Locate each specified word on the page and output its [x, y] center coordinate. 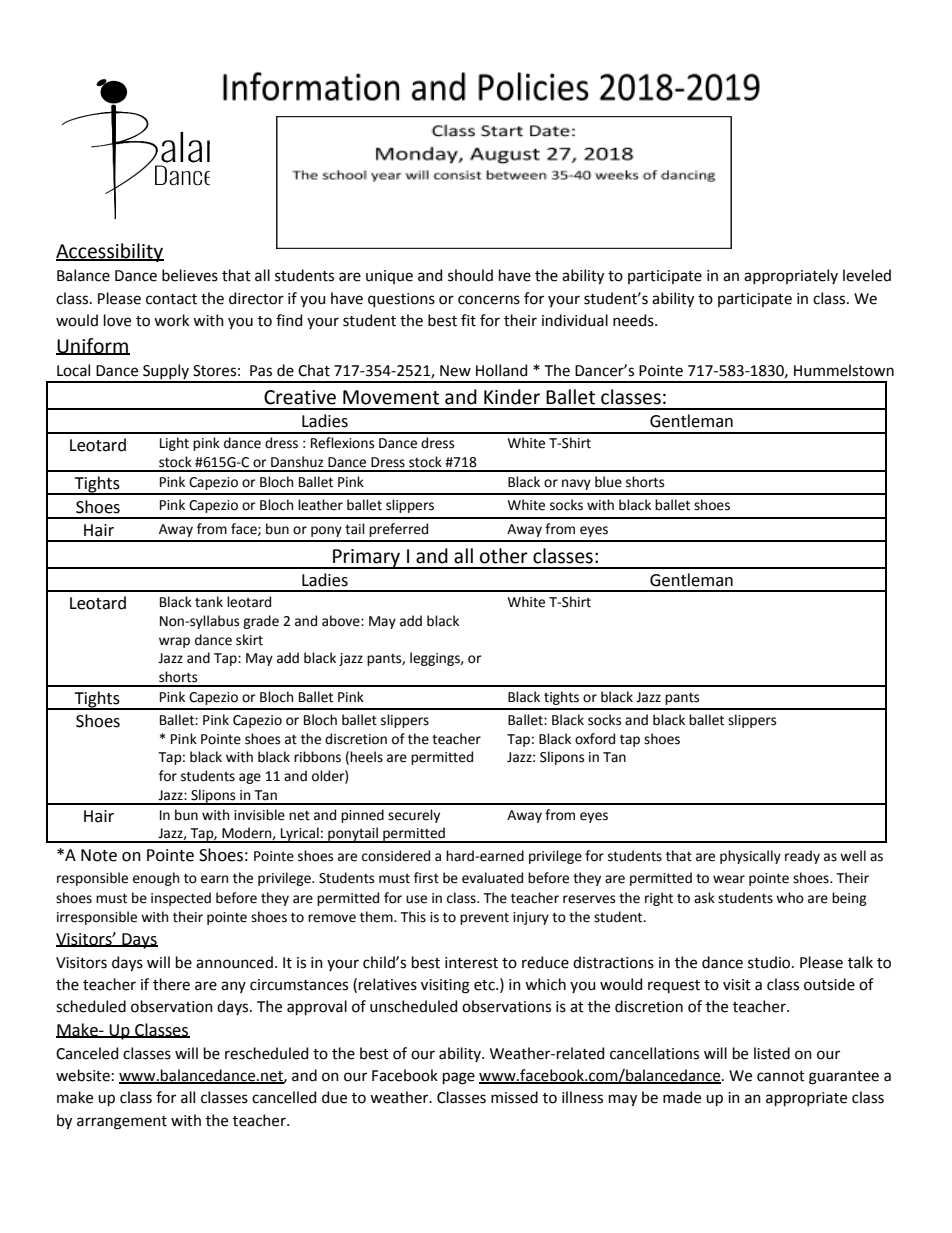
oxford [595, 739]
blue [608, 482]
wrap [174, 642]
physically [750, 857]
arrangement [122, 1123]
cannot [781, 1076]
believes [190, 275]
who [790, 898]
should [470, 275]
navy [576, 484]
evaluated [492, 878]
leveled [867, 275]
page [459, 1078]
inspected [181, 899]
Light [174, 444]
